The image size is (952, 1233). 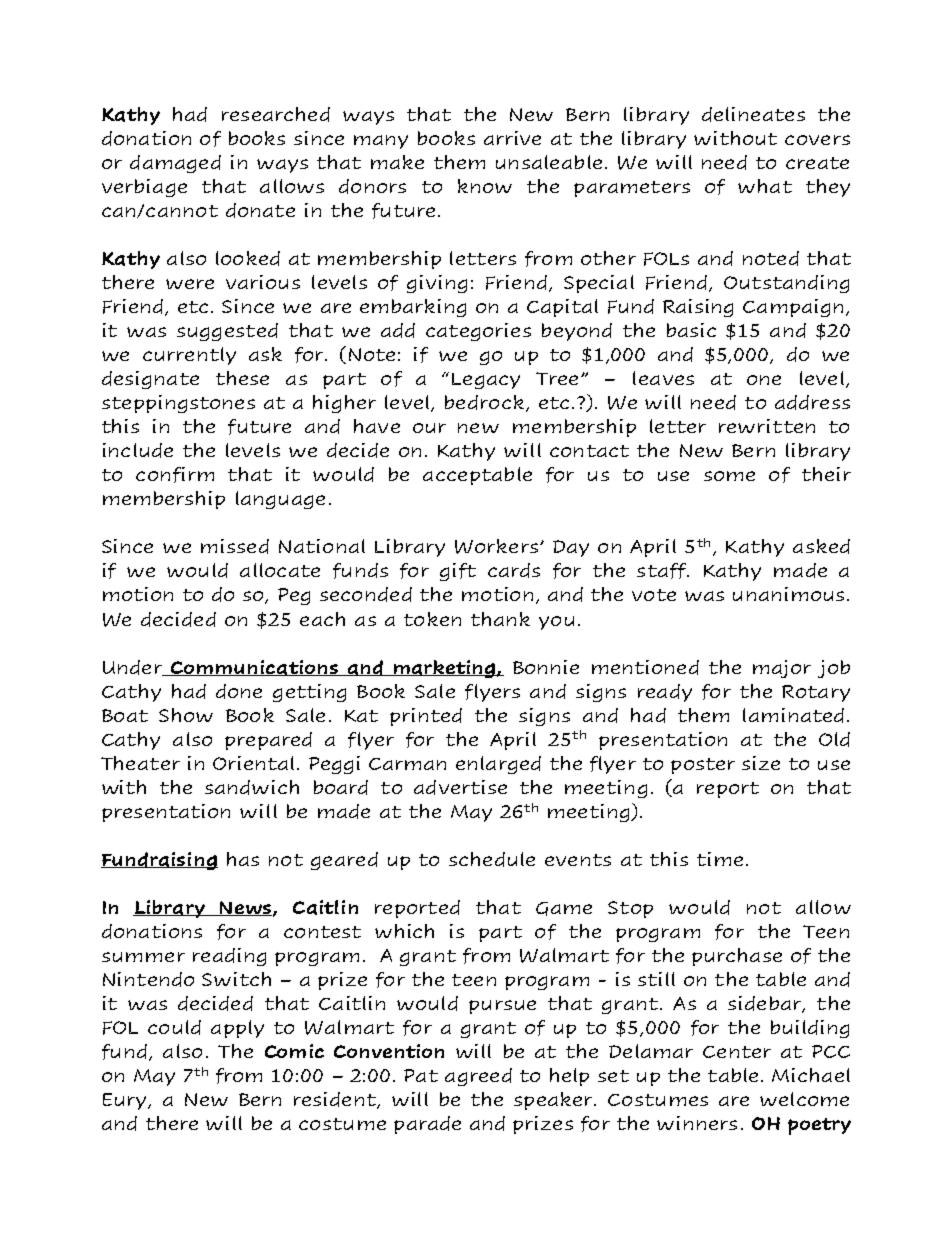 What do you see at coordinates (254, 668) in the page?
I see `Communications` at bounding box center [254, 668].
